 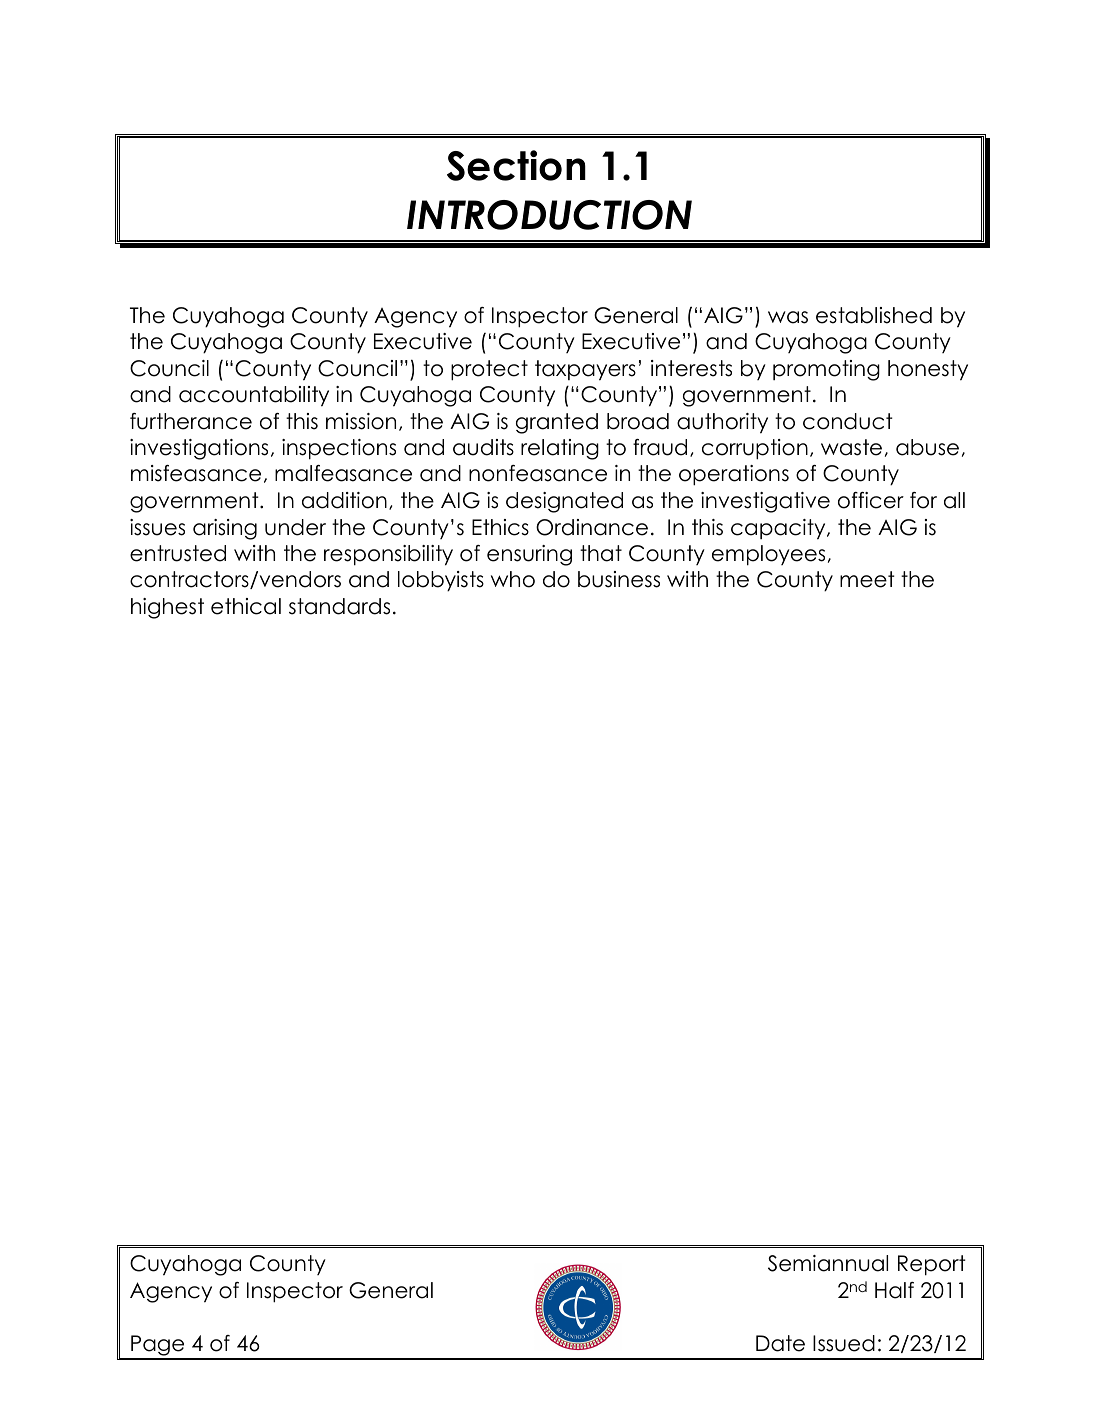 What do you see at coordinates (549, 215) in the document?
I see `INTRODUCTION` at bounding box center [549, 215].
